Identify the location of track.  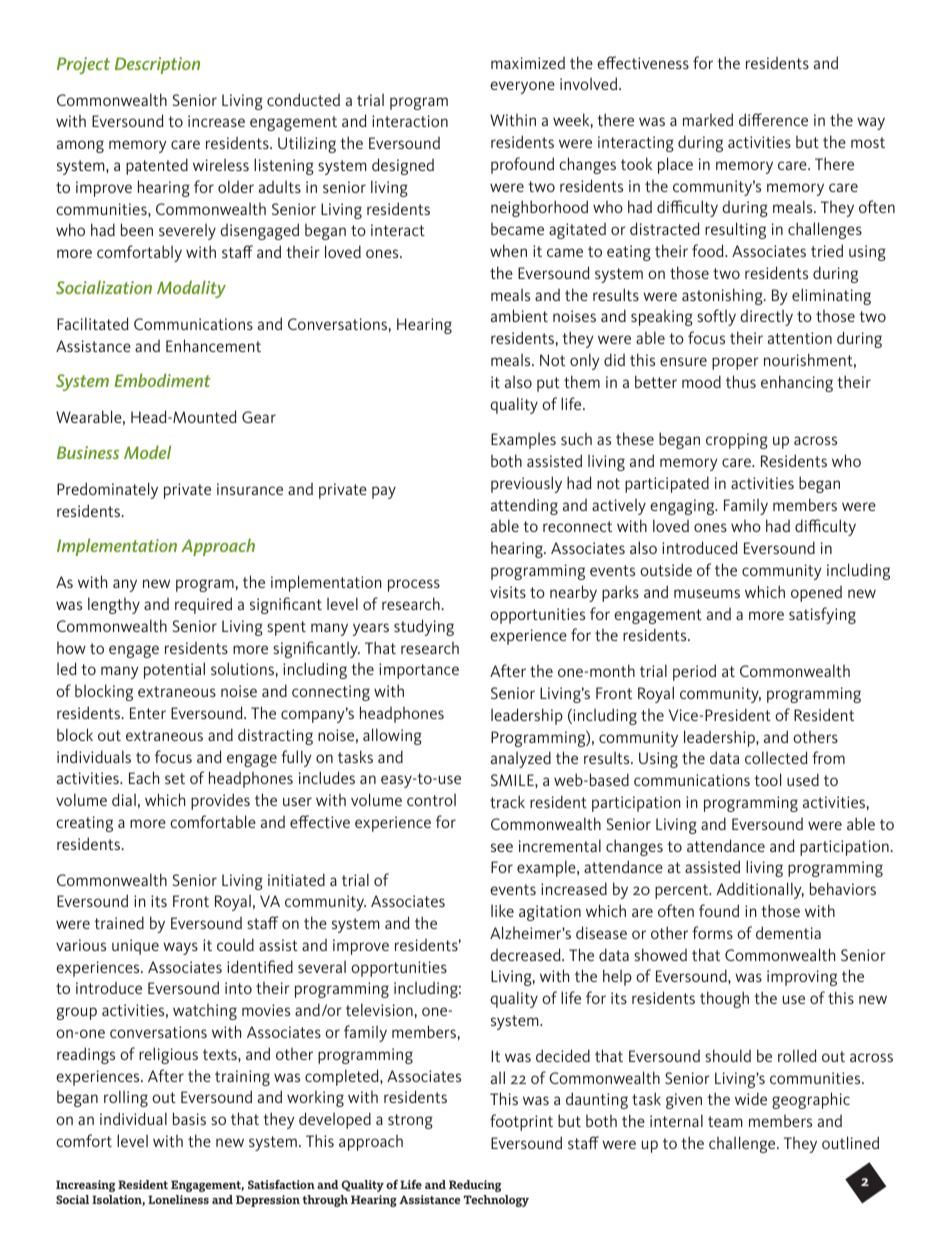
(507, 801).
